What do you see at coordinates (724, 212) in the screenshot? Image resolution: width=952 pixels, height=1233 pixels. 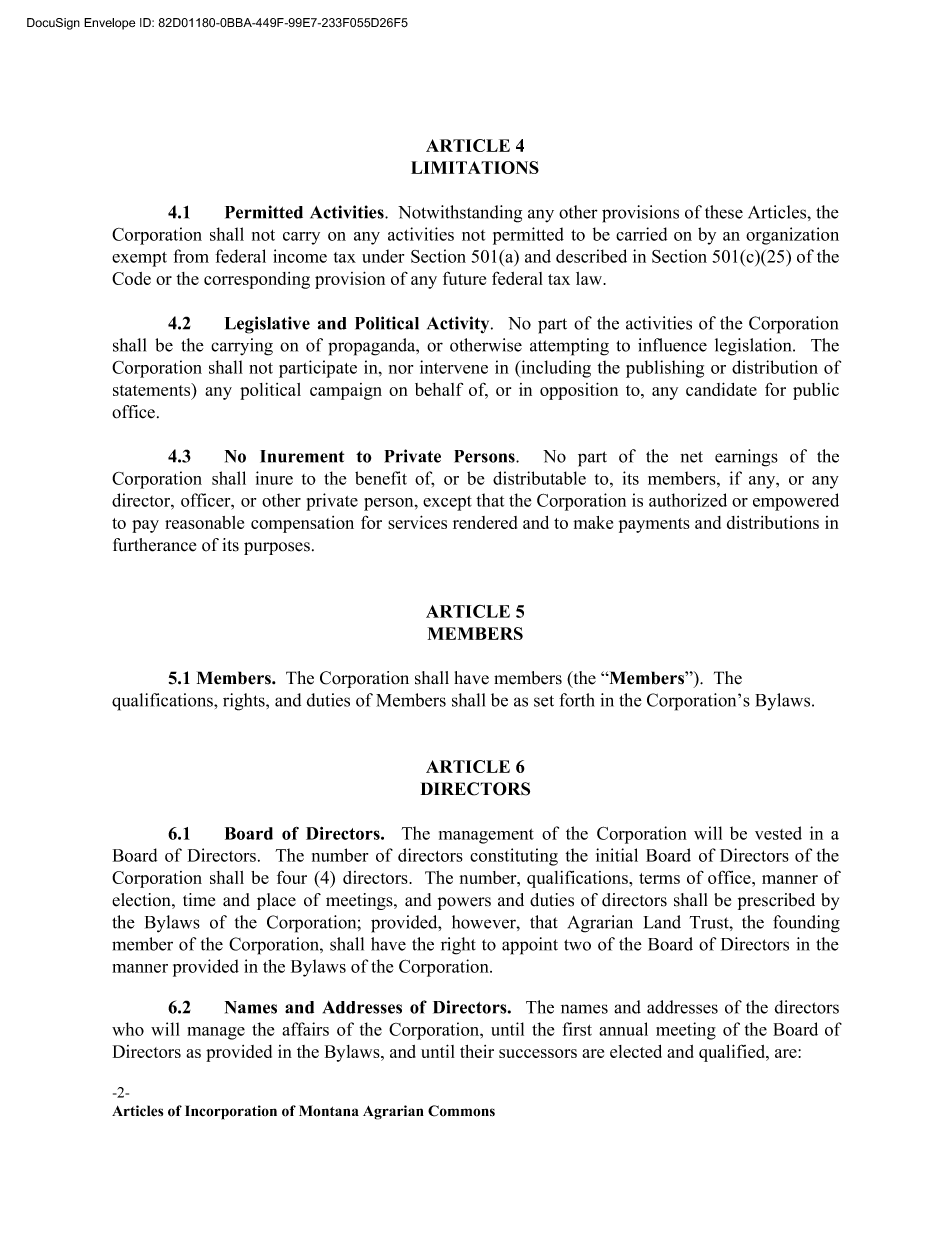 I see `these` at bounding box center [724, 212].
